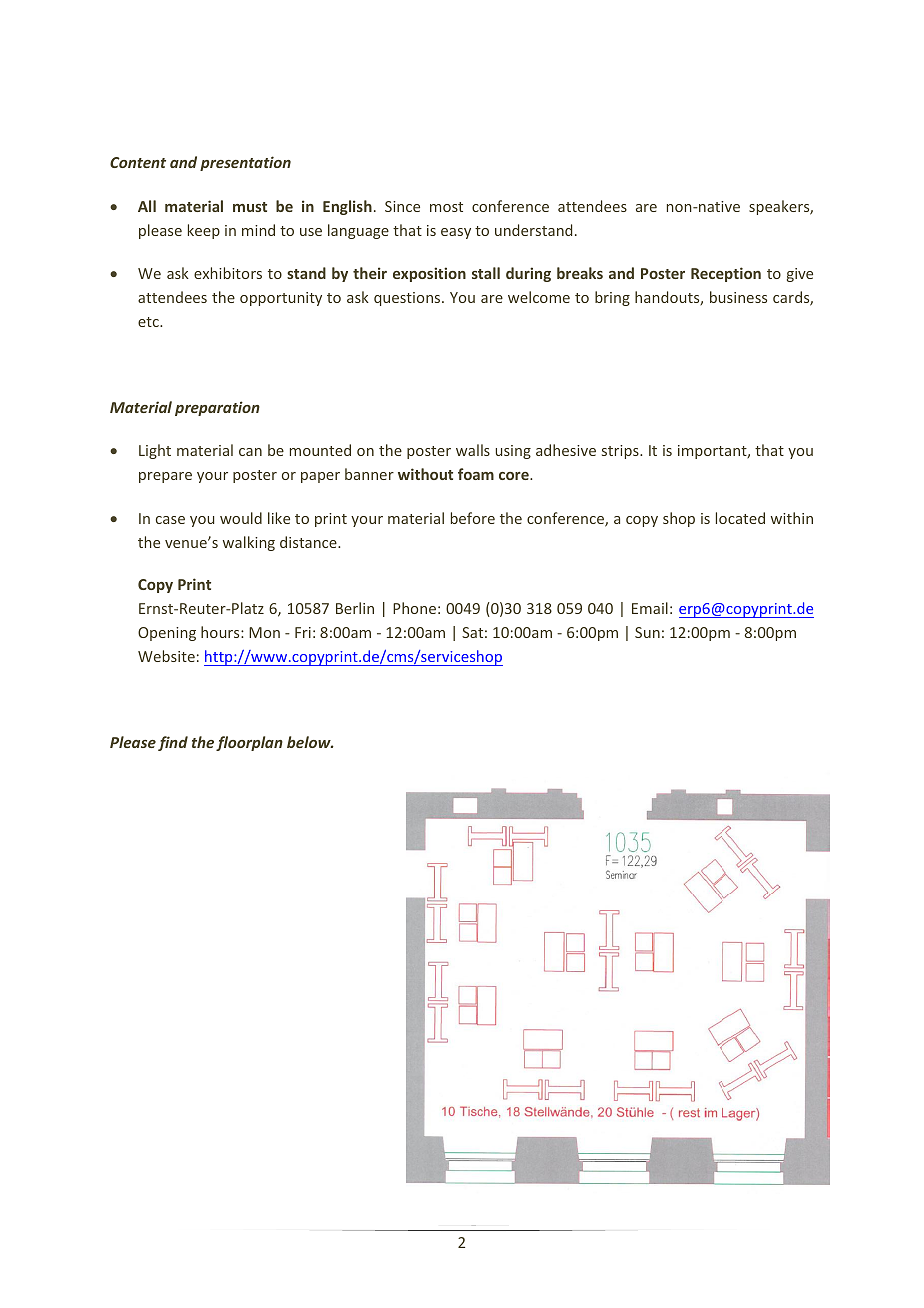  Describe the element at coordinates (446, 207) in the screenshot. I see `most` at that location.
